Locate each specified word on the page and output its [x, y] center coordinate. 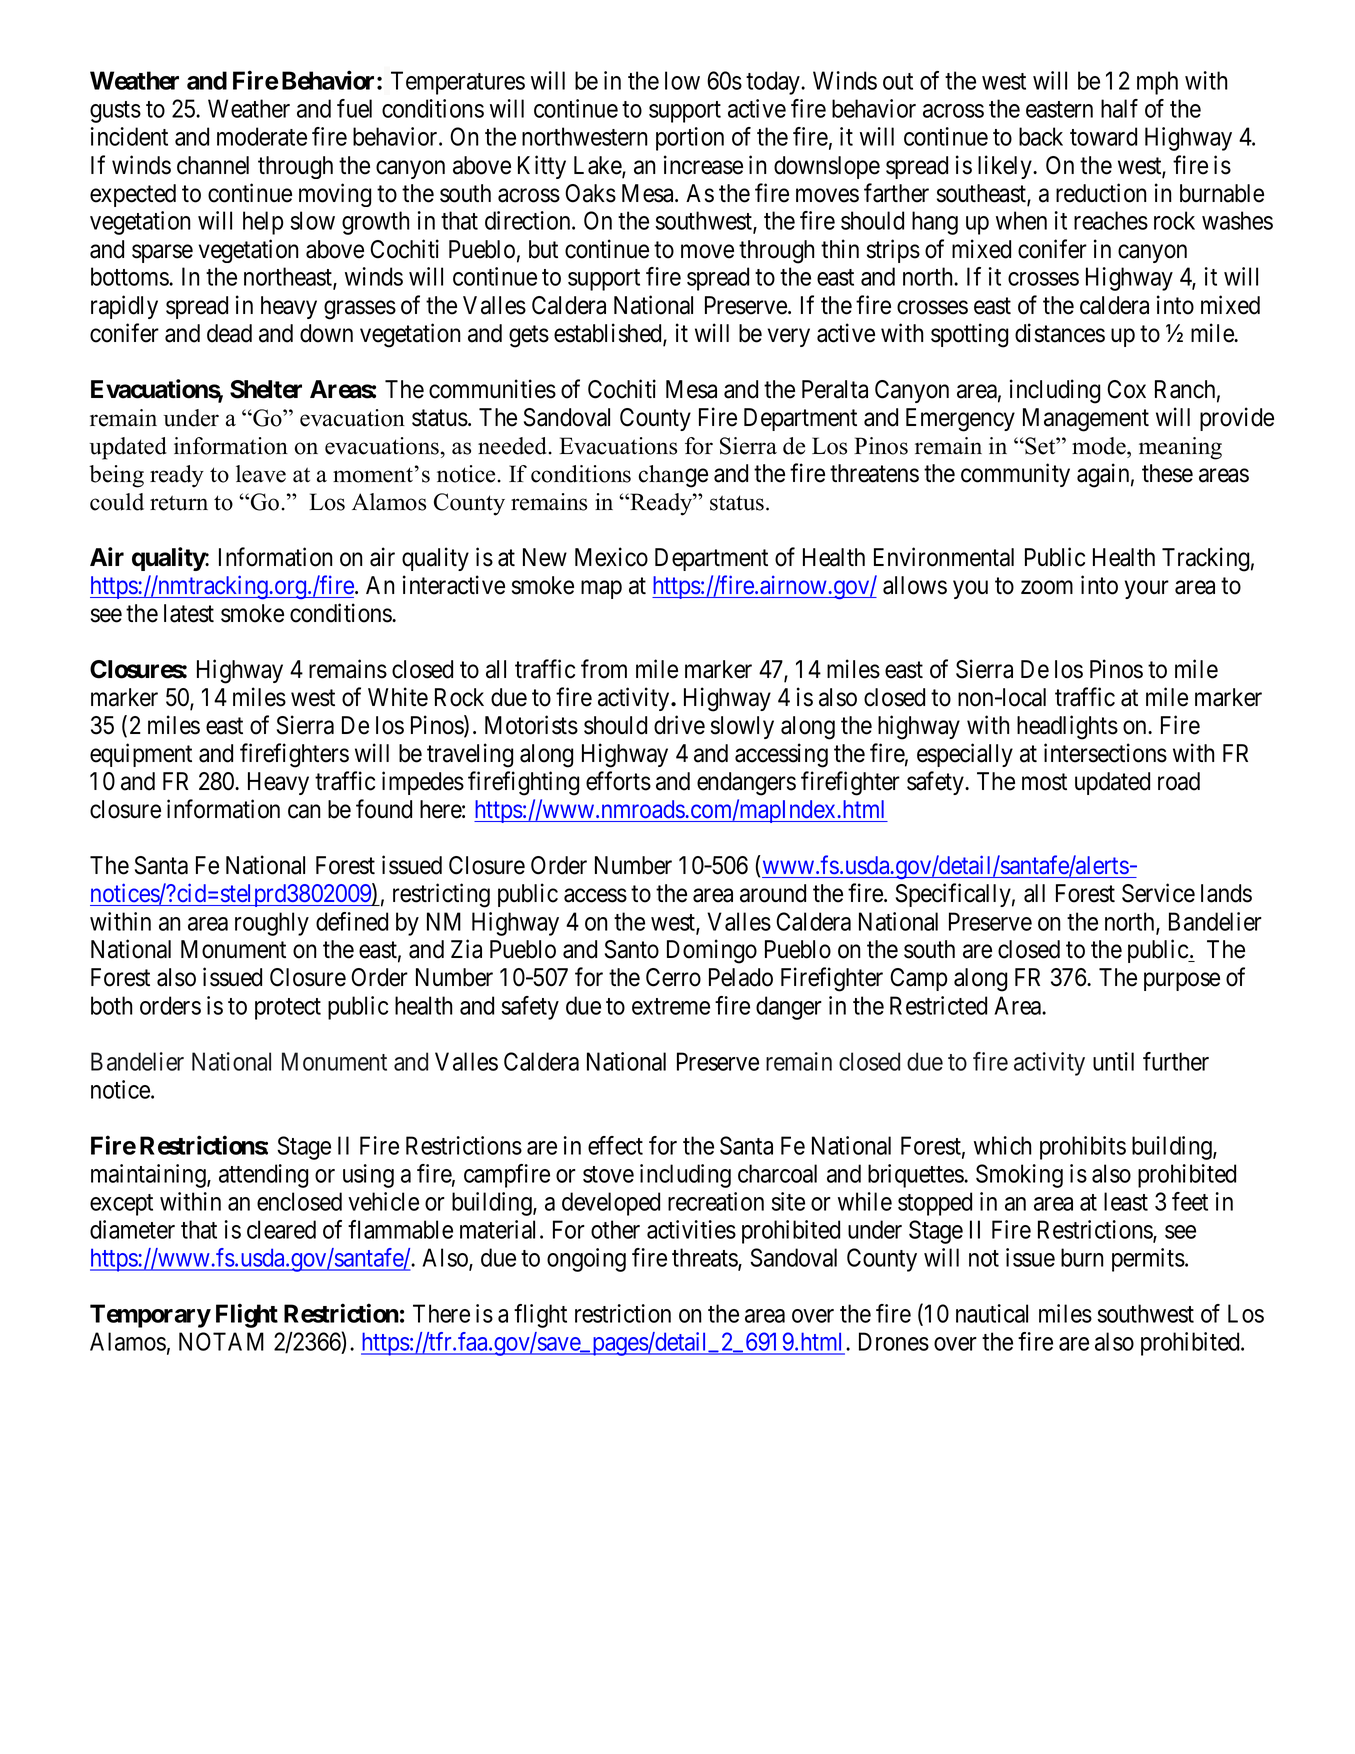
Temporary [150, 1316]
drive [679, 725]
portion [690, 139]
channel [213, 165]
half [1119, 108]
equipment [141, 755]
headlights [1067, 727]
